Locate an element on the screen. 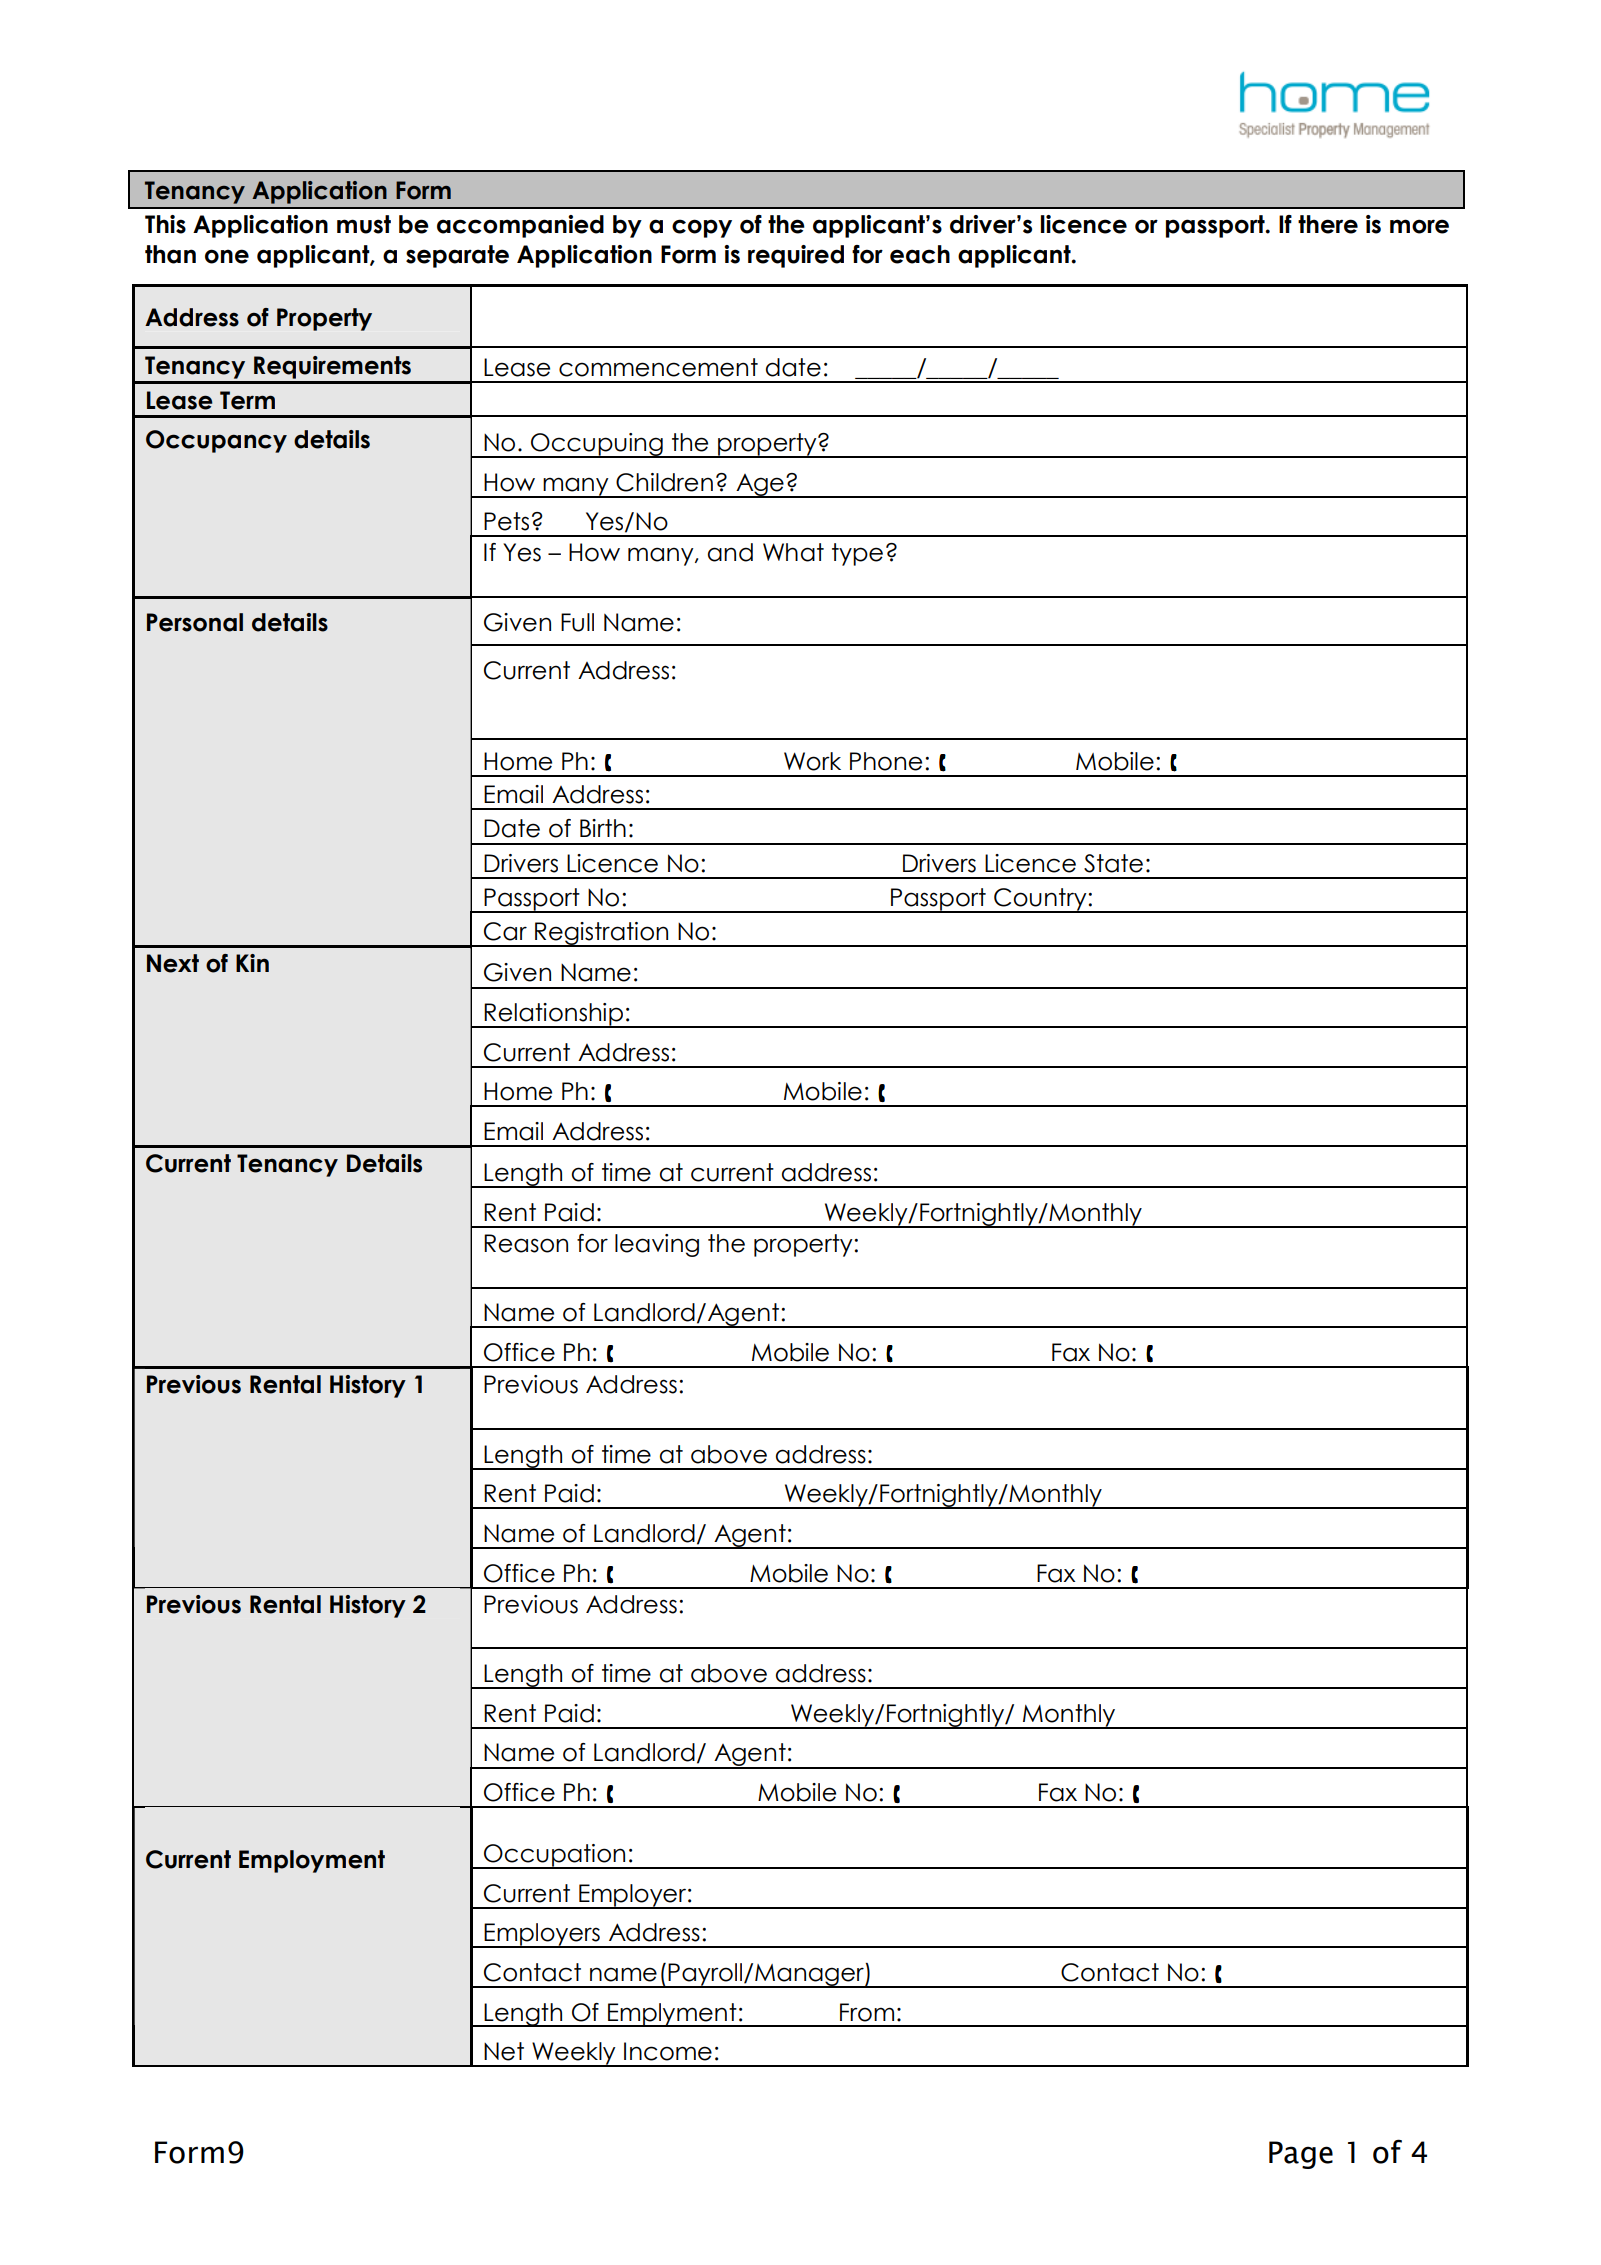 The image size is (1601, 2265). leaving is located at coordinates (657, 1245).
